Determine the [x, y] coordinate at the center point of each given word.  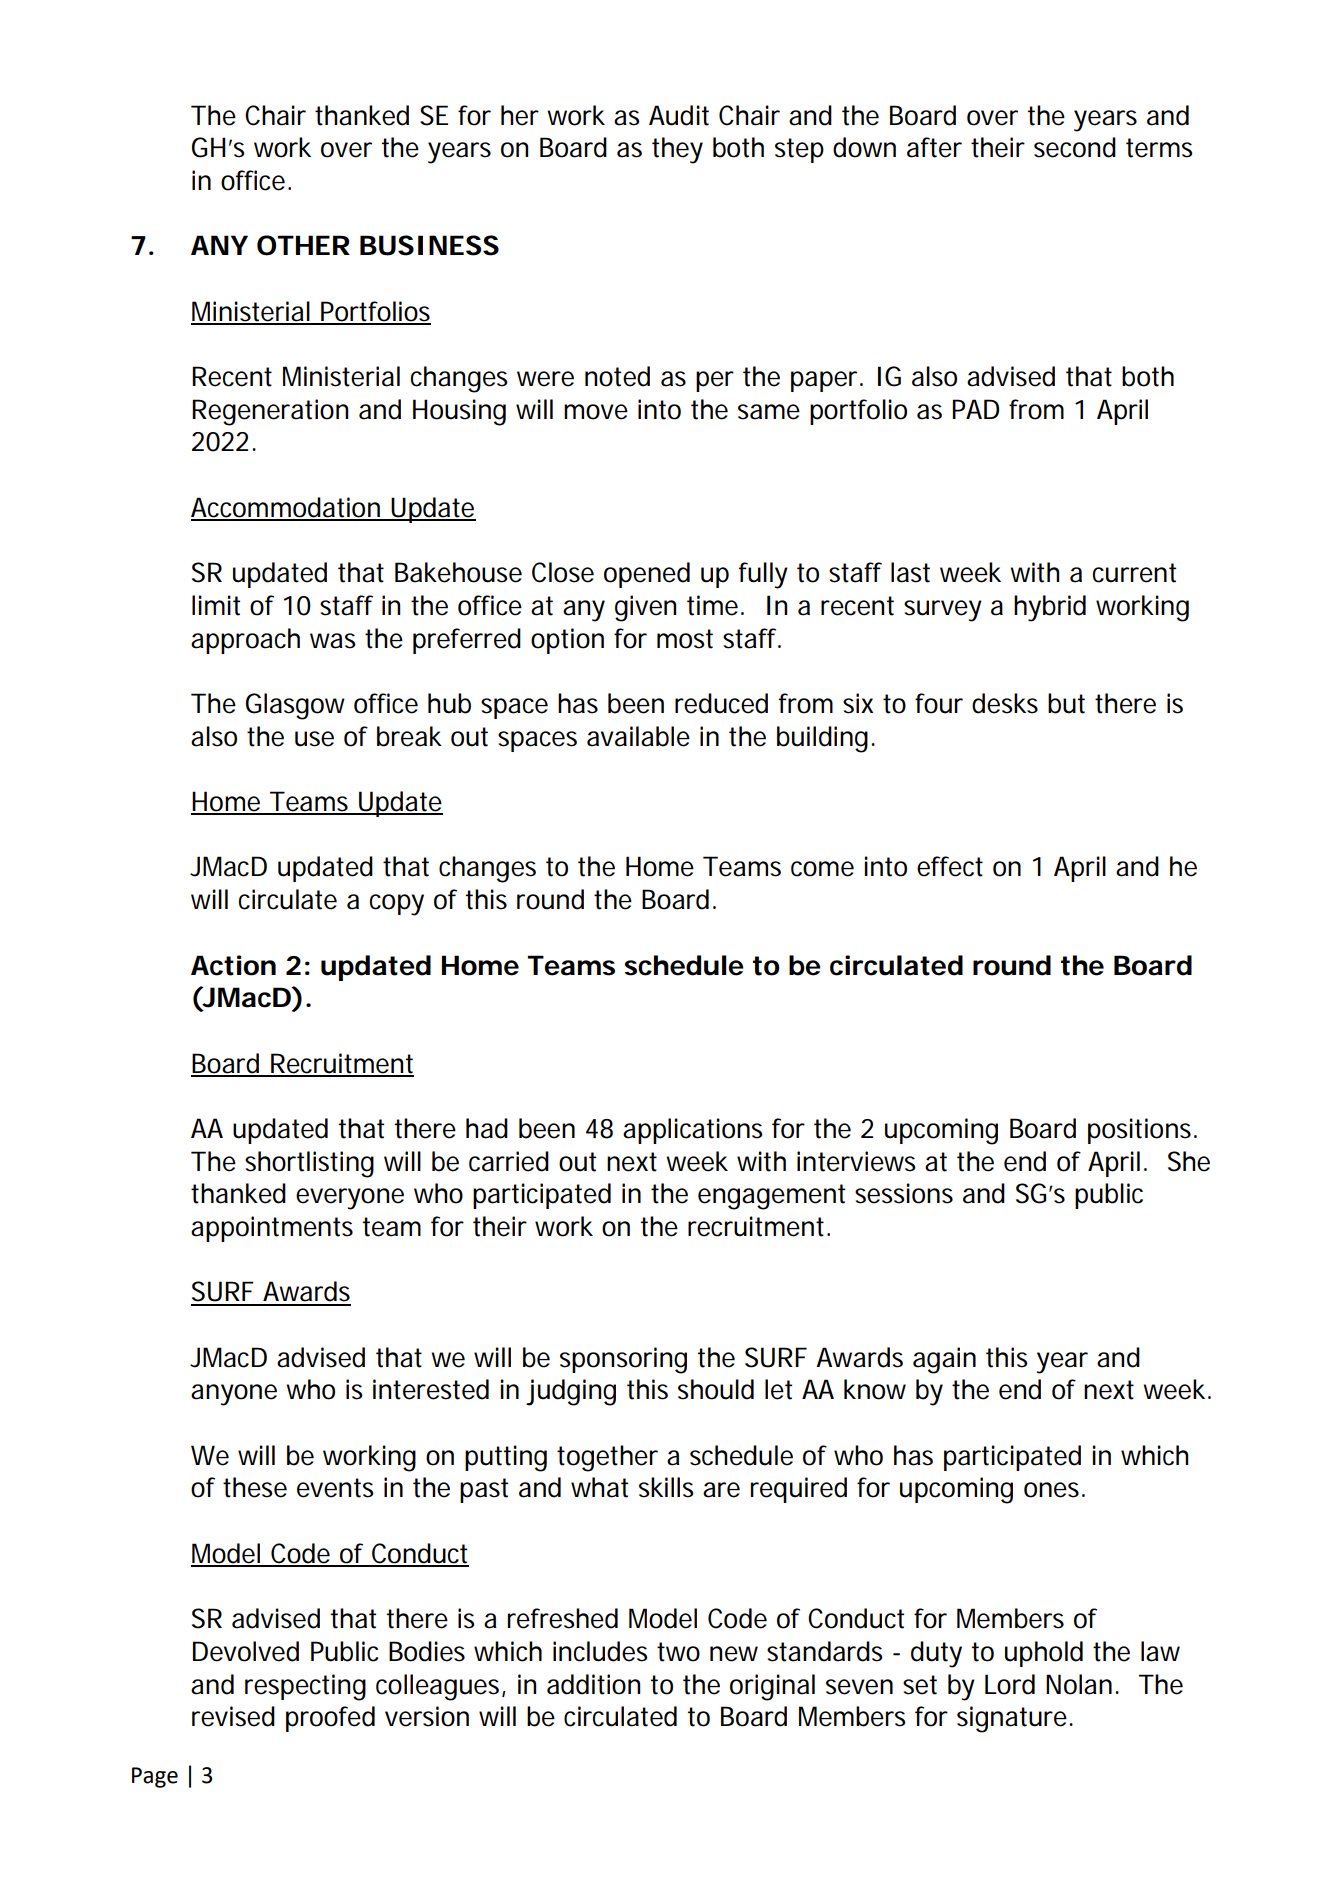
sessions [904, 1193]
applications [693, 1131]
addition [593, 1684]
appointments [272, 1229]
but [1066, 703]
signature [1013, 1719]
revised [233, 1716]
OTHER [303, 245]
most [685, 639]
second [1075, 147]
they [677, 150]
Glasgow [295, 706]
